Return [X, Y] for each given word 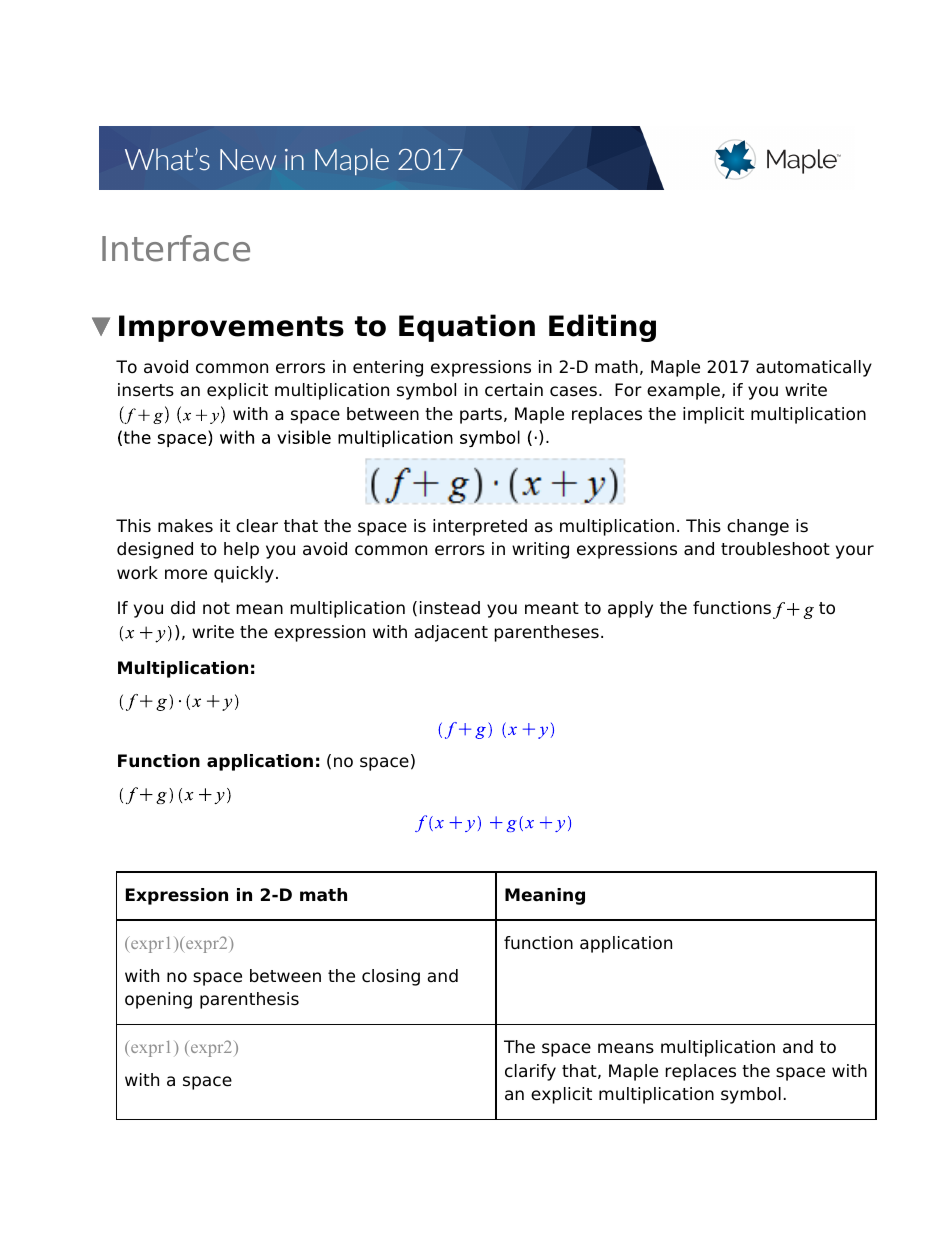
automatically [814, 368]
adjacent [451, 633]
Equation [467, 328]
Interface [176, 248]
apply [630, 609]
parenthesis [249, 1000]
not [216, 608]
